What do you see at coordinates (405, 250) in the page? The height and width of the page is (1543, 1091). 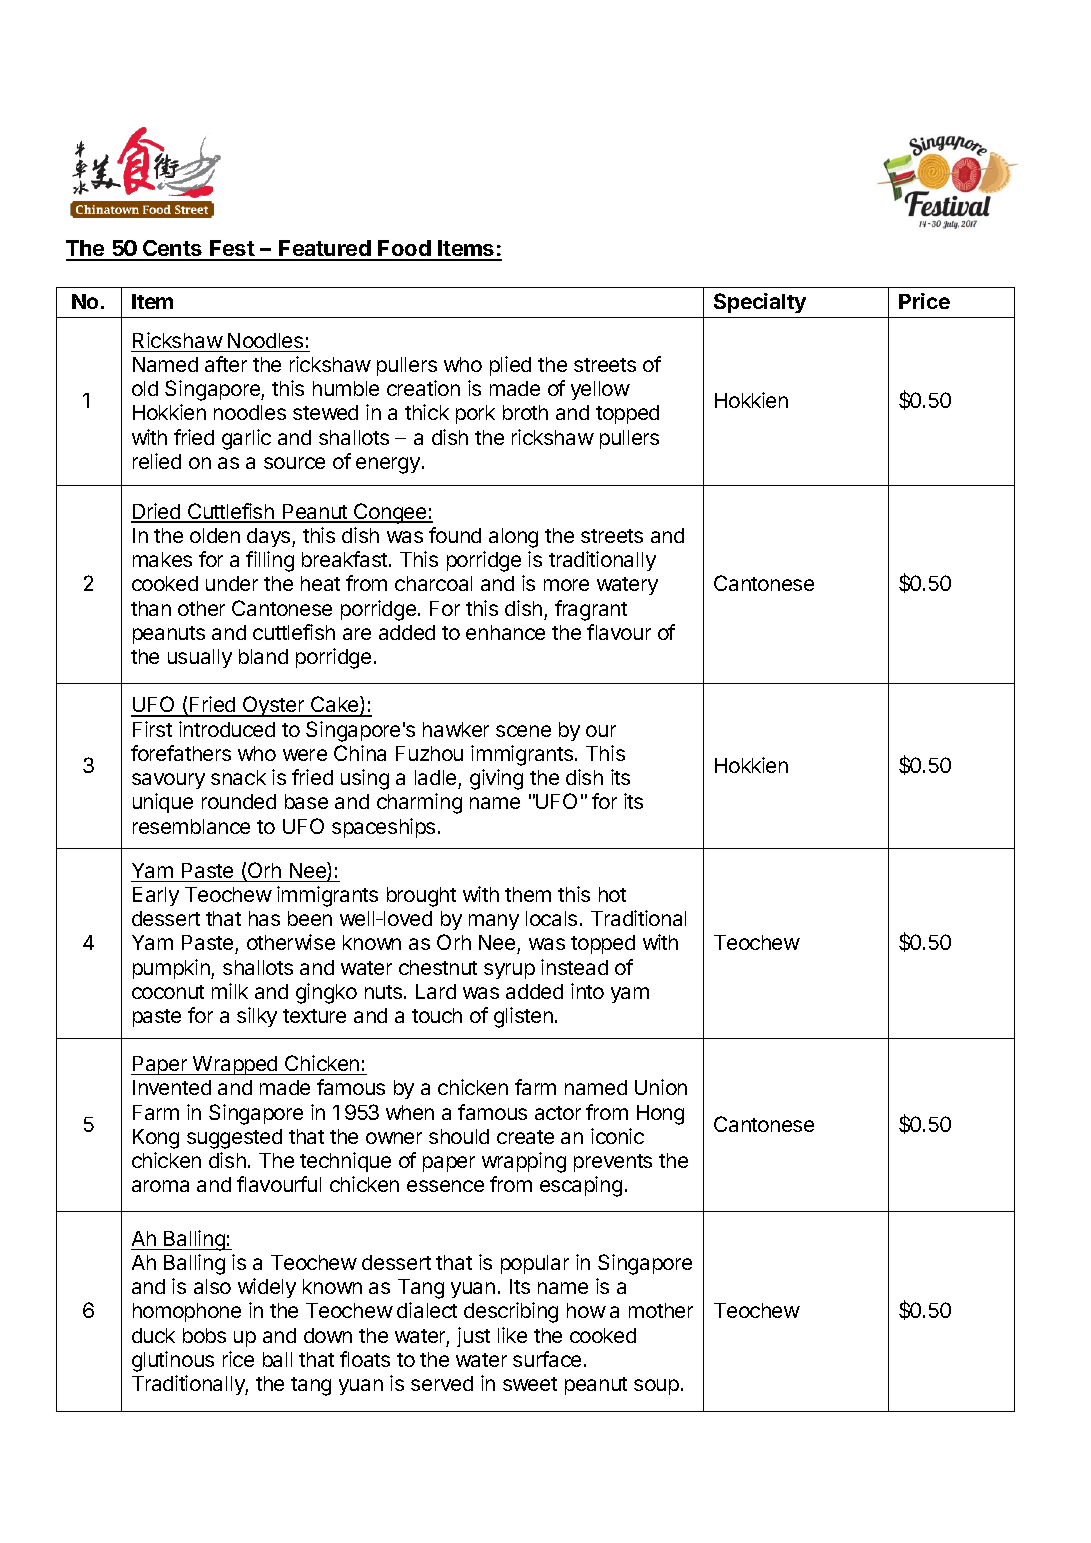 I see `Food` at bounding box center [405, 250].
